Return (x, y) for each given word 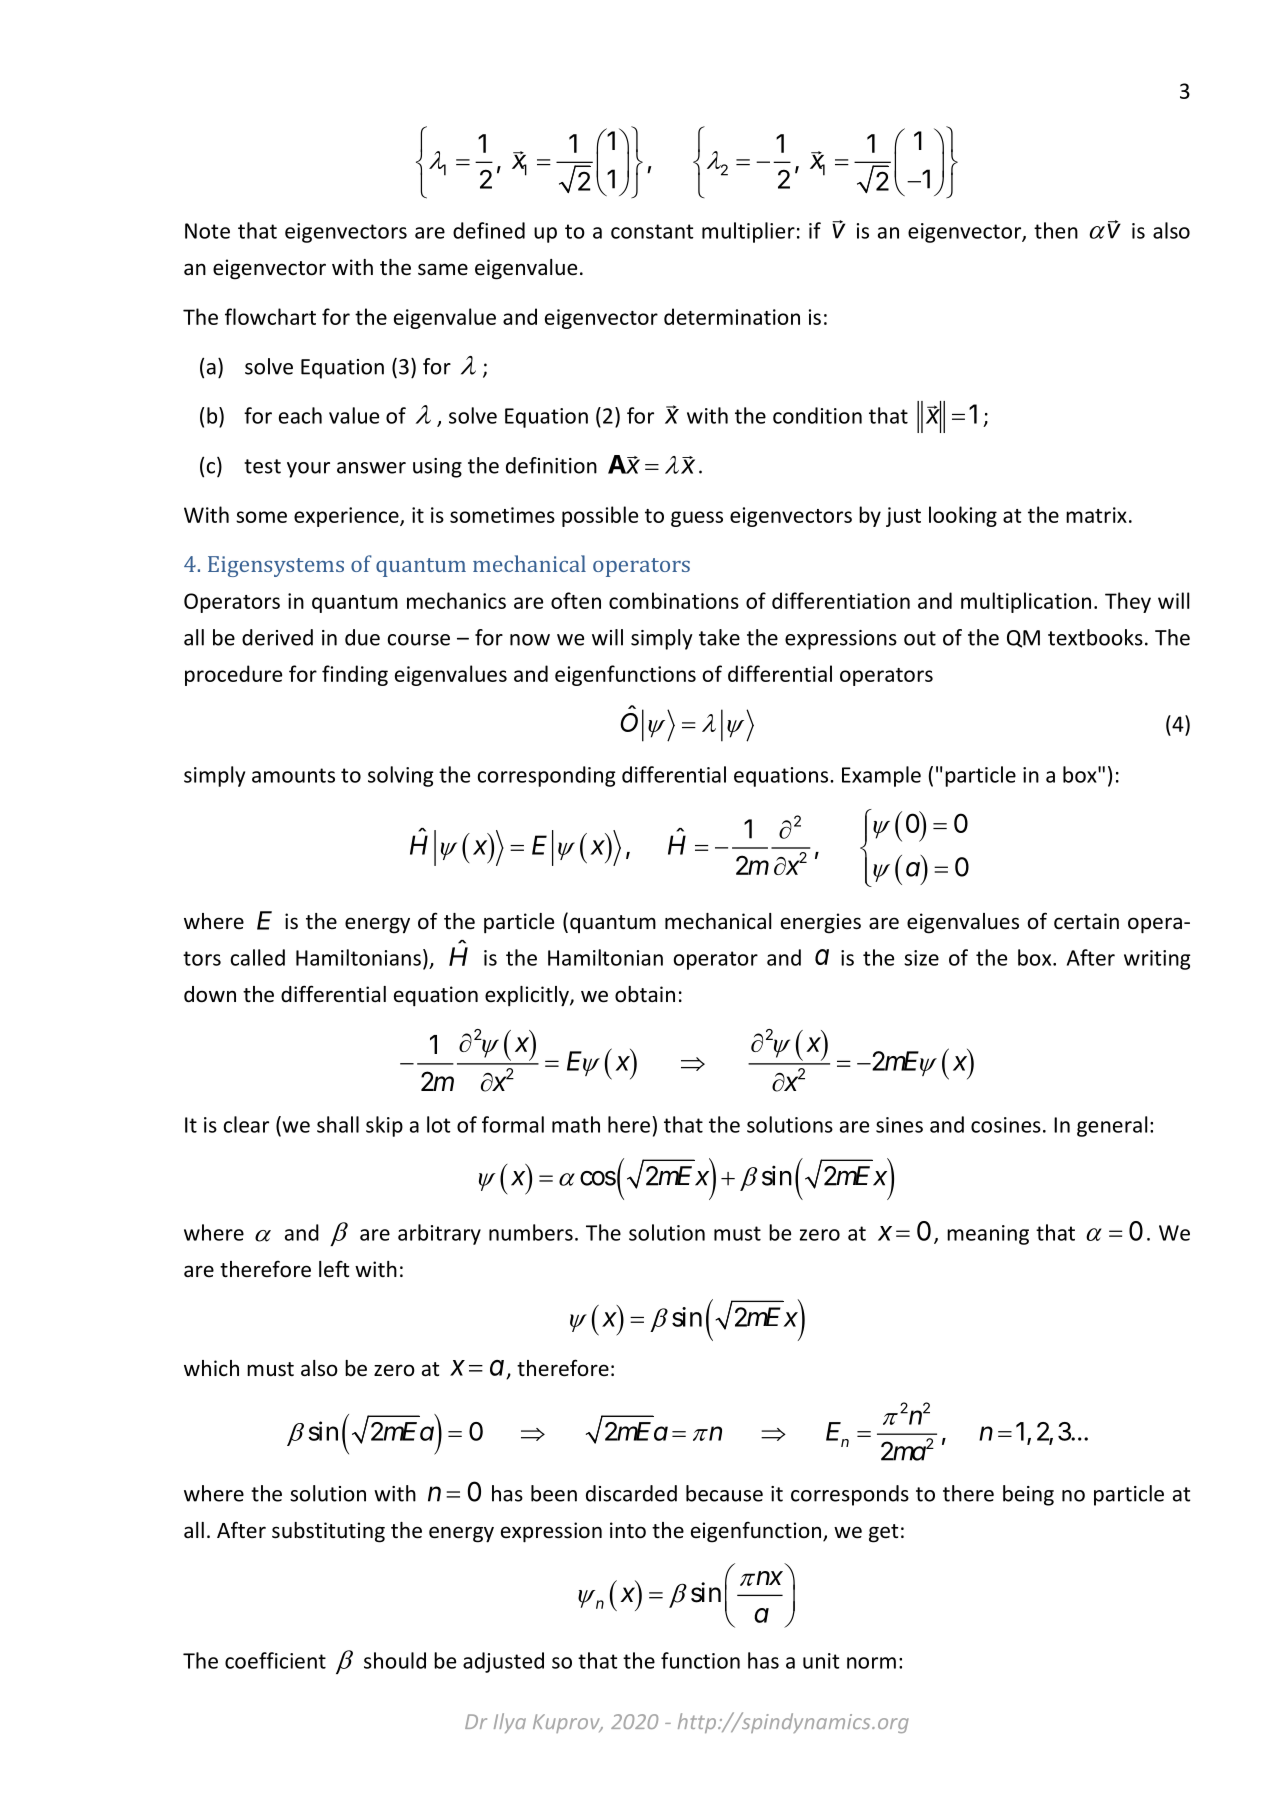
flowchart (270, 316)
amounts (293, 775)
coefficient (275, 1660)
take (719, 637)
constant (652, 231)
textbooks (1095, 637)
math (576, 1124)
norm (871, 1663)
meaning (988, 1235)
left (334, 1269)
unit (821, 1661)
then (1056, 230)
